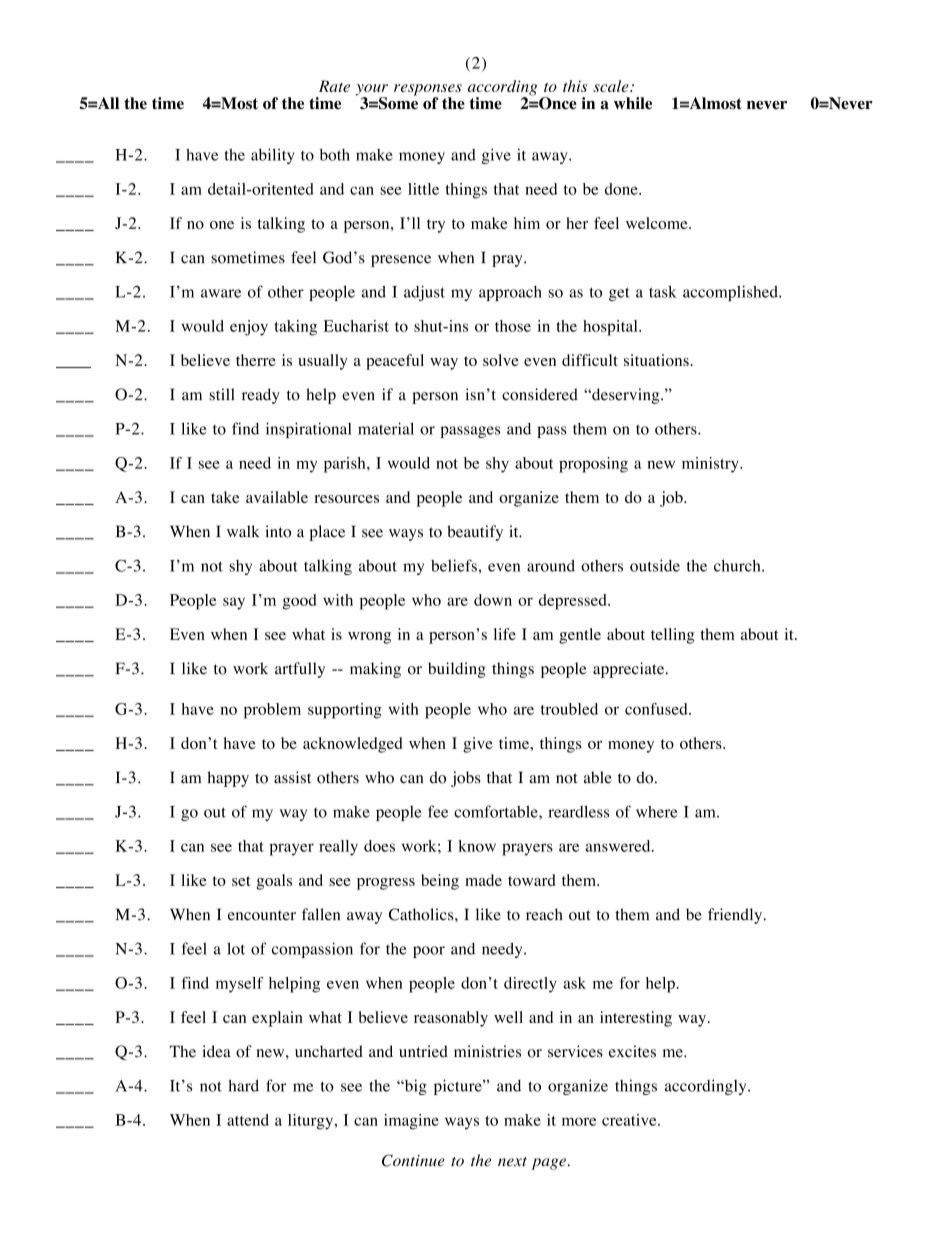 The width and height of the image is (952, 1233). What do you see at coordinates (428, 91) in the image?
I see `responses` at bounding box center [428, 91].
